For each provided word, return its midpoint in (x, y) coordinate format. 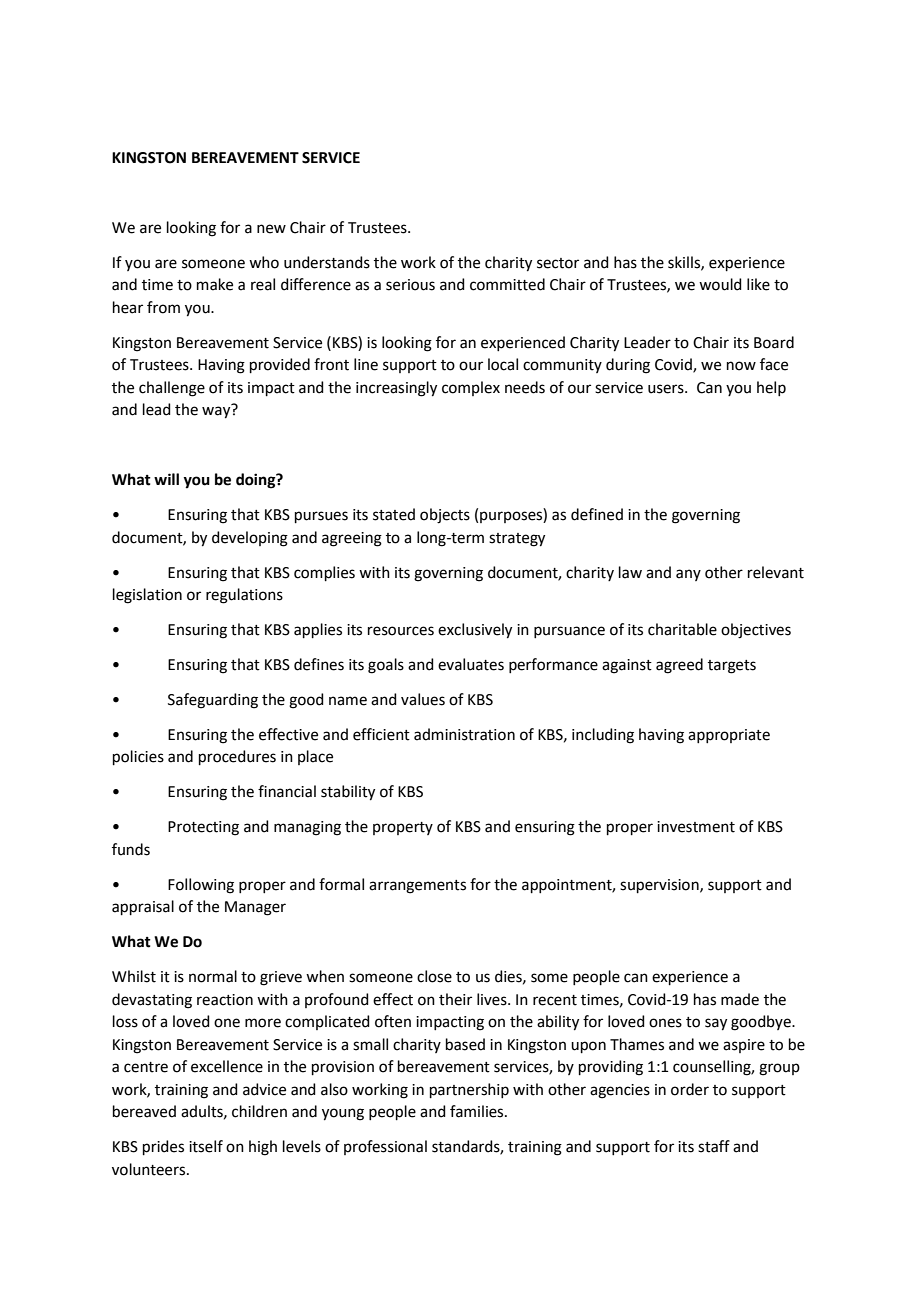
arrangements (417, 887)
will (166, 479)
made (740, 999)
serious (410, 285)
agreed (679, 666)
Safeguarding (213, 701)
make (215, 284)
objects (445, 516)
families (478, 1111)
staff (714, 1146)
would (720, 284)
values (423, 699)
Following (201, 886)
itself (206, 1146)
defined (597, 514)
